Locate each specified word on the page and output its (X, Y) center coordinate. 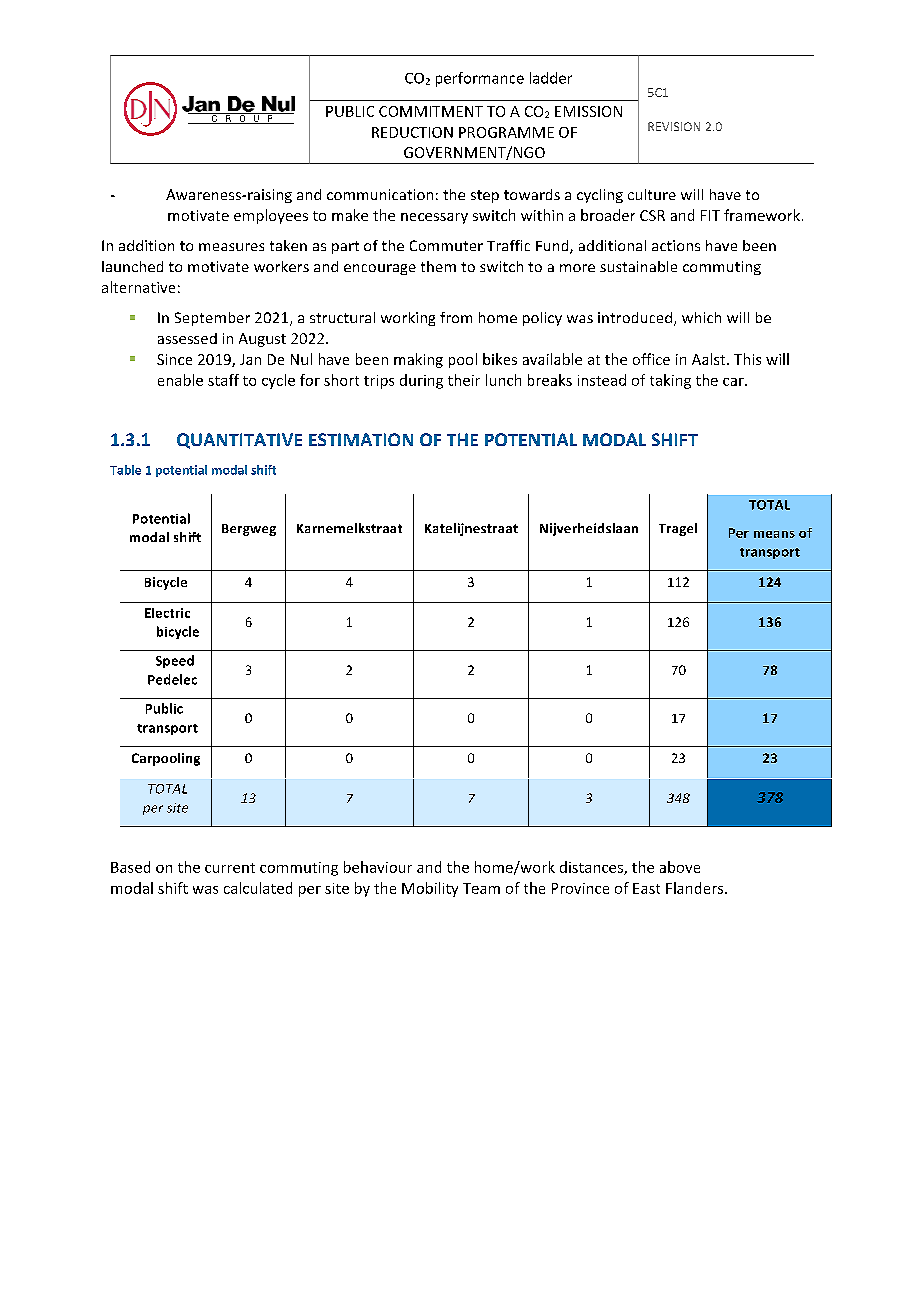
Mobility (430, 889)
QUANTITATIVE (239, 441)
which (701, 317)
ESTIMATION (361, 439)
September (212, 319)
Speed (175, 661)
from (456, 317)
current (230, 868)
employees (271, 216)
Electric (167, 613)
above (680, 867)
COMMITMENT (431, 111)
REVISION (674, 126)
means (774, 534)
